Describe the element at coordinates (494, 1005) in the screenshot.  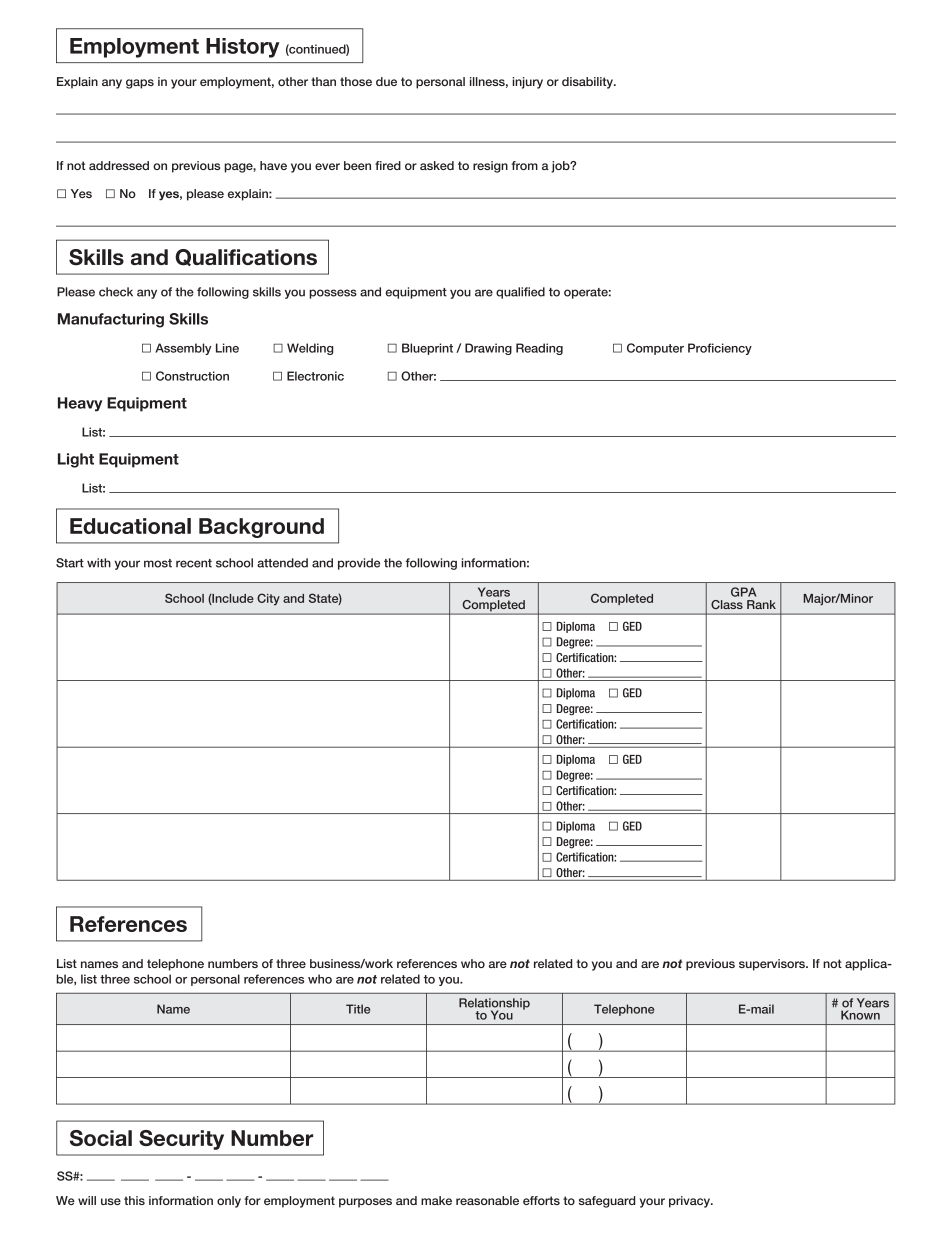
I see `Relationship` at that location.
